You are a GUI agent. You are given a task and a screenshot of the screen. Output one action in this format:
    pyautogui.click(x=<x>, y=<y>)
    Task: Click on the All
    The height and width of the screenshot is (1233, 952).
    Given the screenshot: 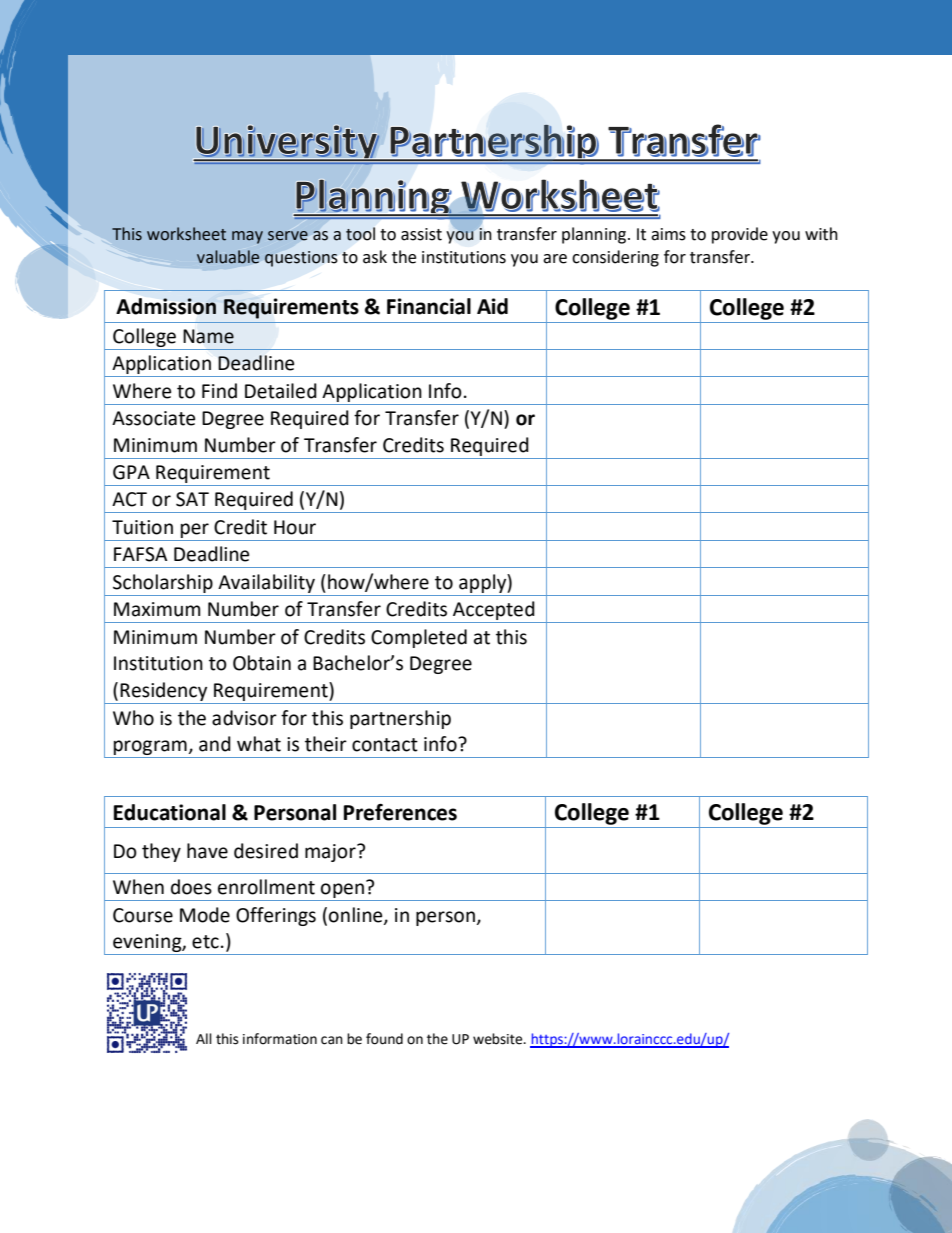 What is the action you would take?
    pyautogui.click(x=204, y=1038)
